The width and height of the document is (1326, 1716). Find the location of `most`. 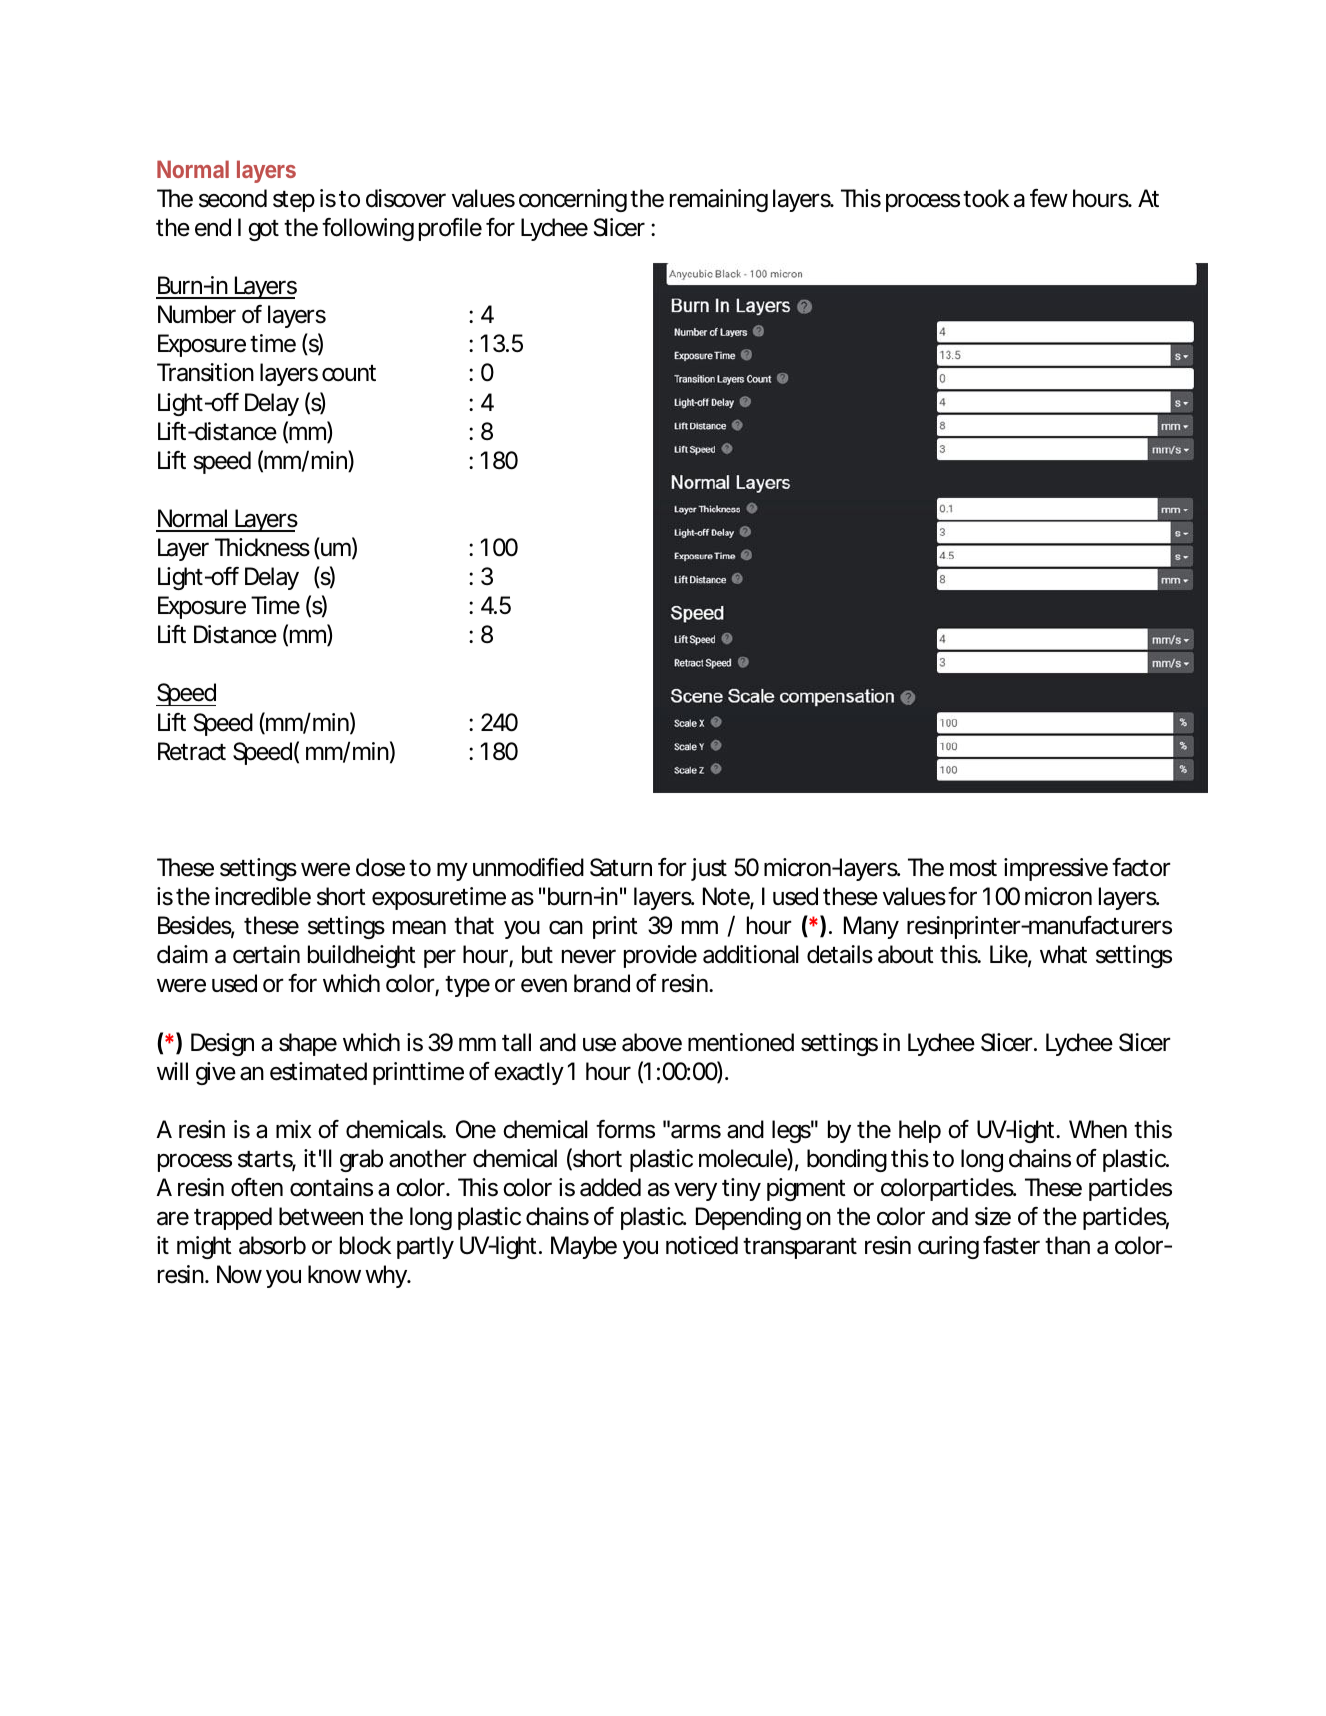

most is located at coordinates (973, 868).
